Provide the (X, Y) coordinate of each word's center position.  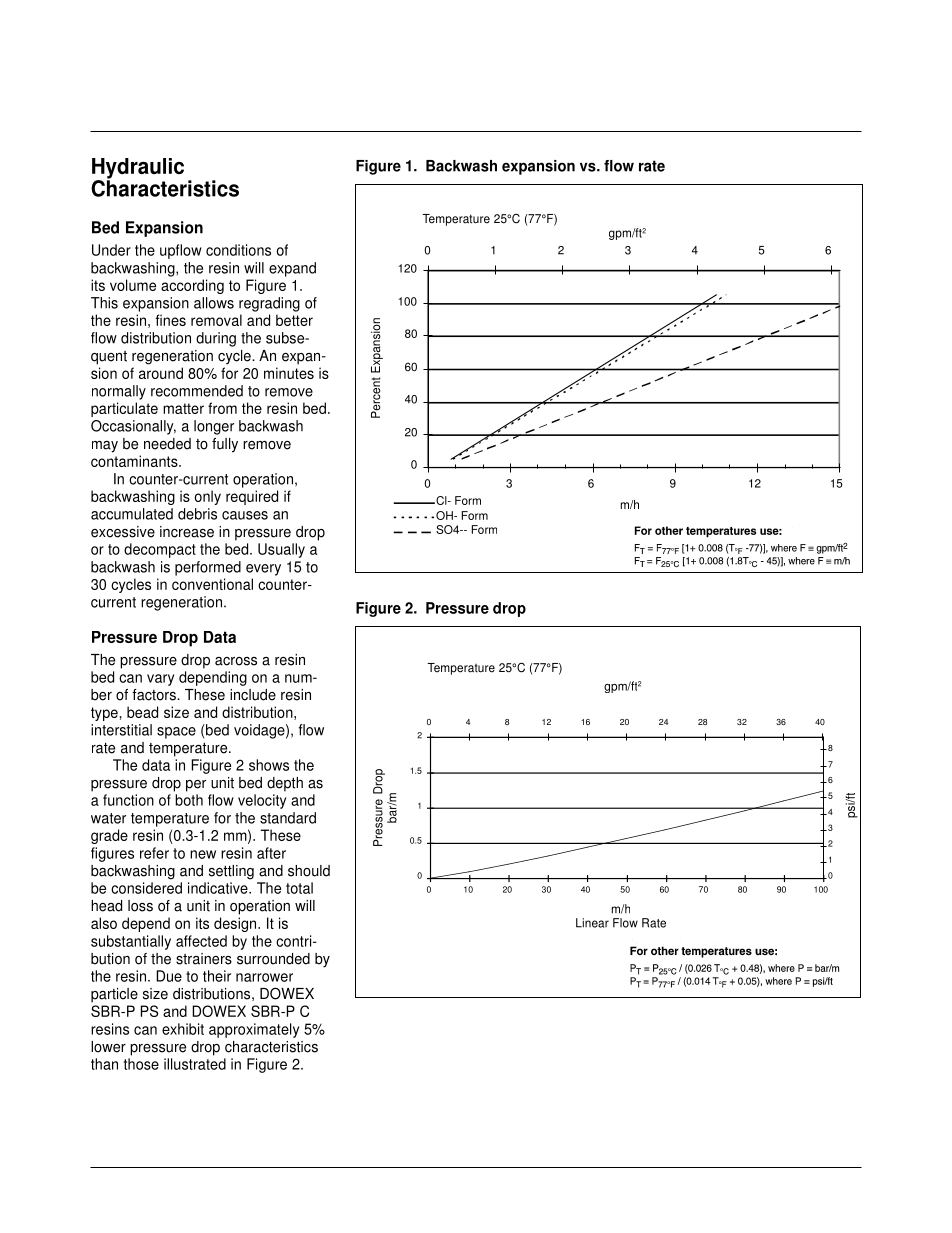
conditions (238, 250)
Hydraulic (138, 169)
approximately (254, 1030)
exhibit (183, 1029)
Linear (592, 923)
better (294, 320)
